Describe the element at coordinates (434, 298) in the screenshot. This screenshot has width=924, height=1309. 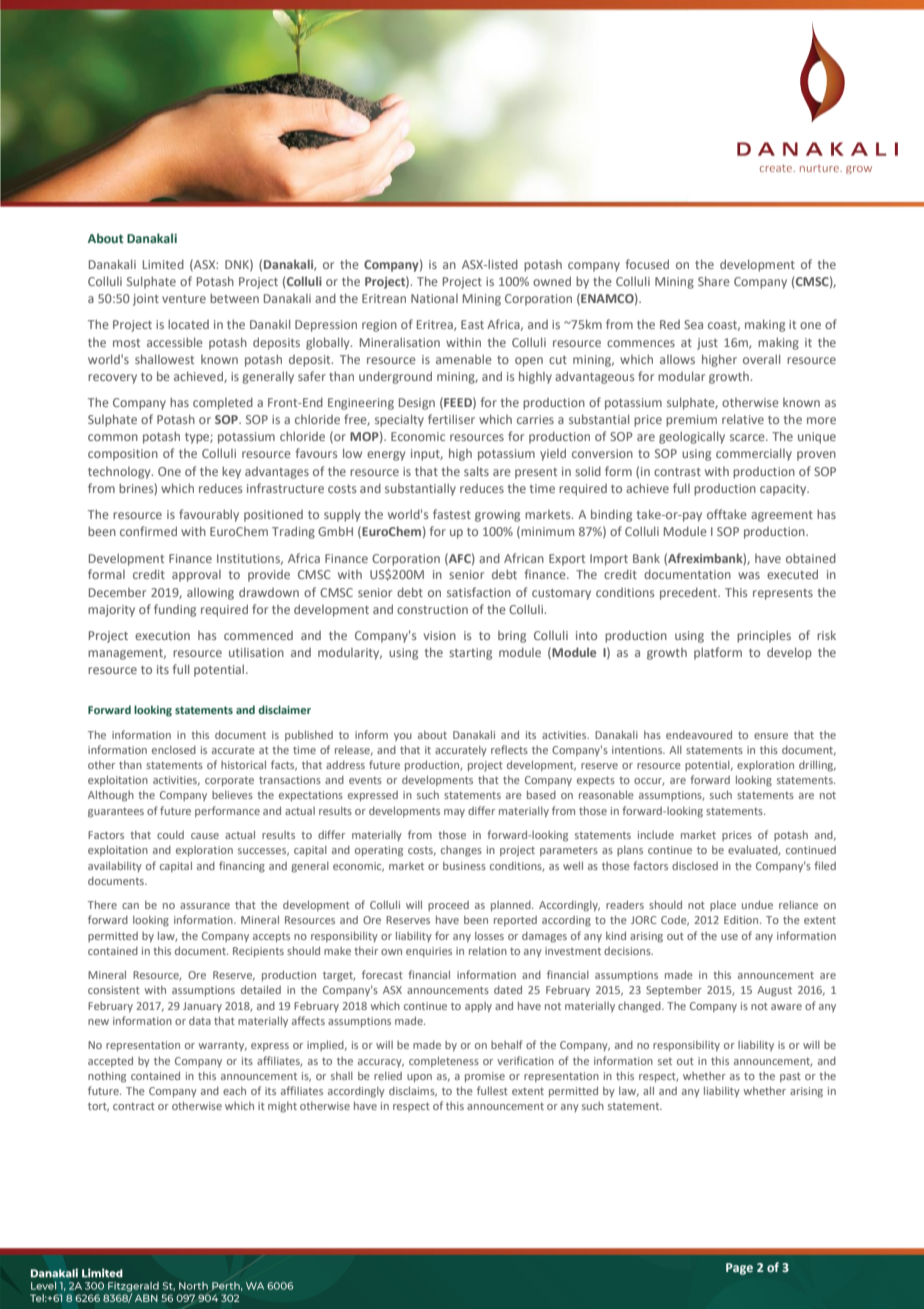
I see `National` at that location.
